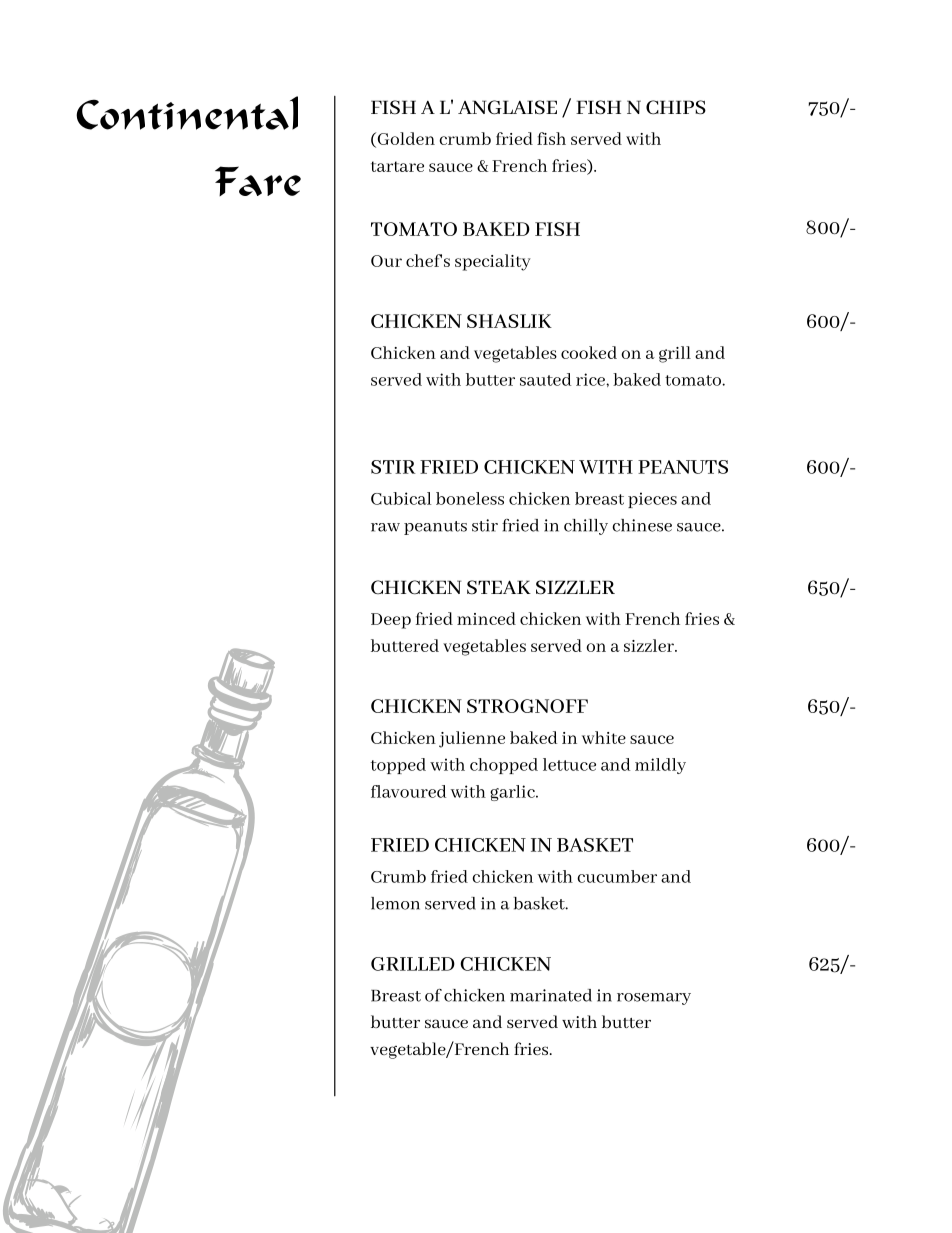 This image has height=1233, width=952. Describe the element at coordinates (642, 525) in the image. I see `chinese` at that location.
